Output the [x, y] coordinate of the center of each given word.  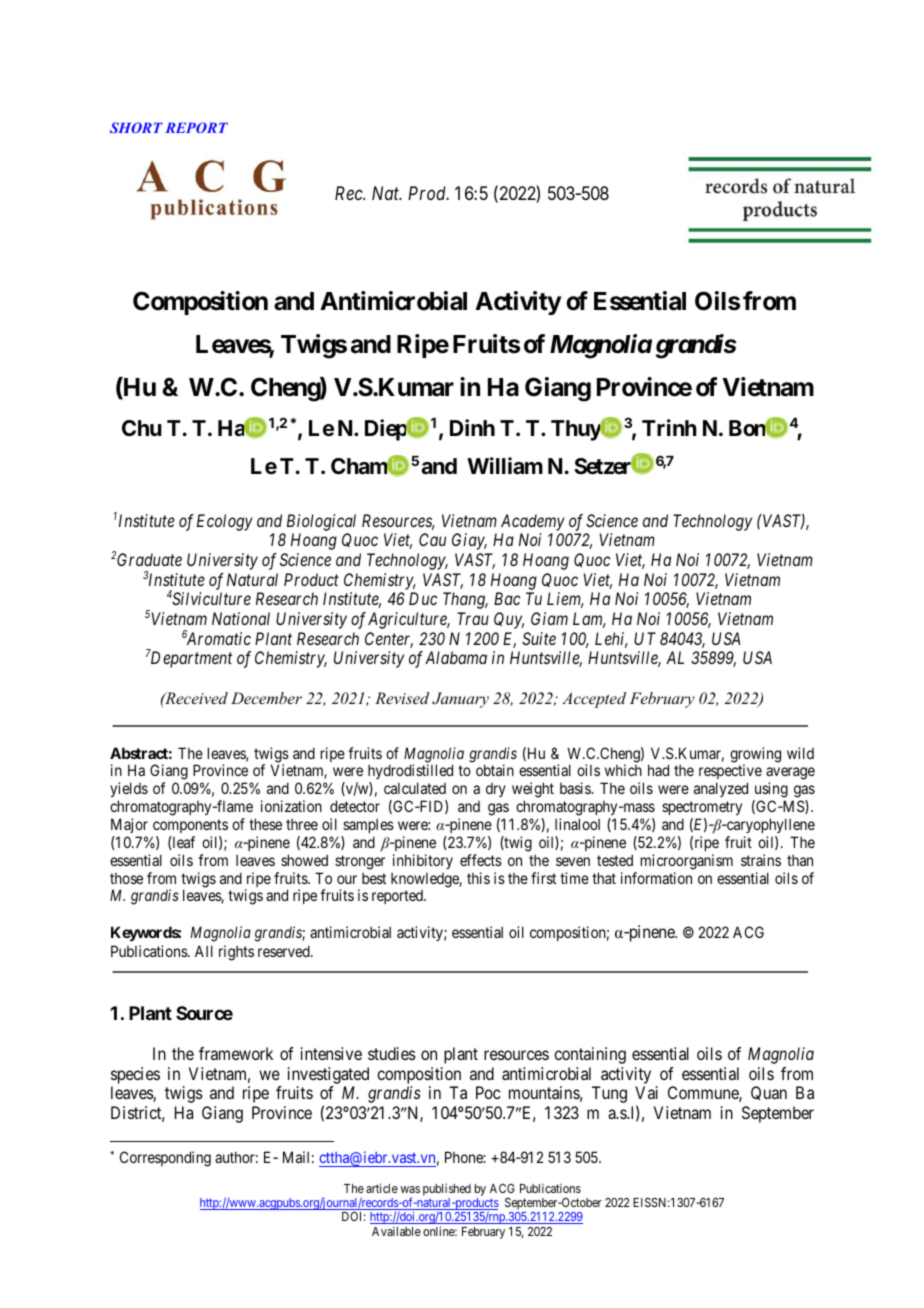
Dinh [472, 427]
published [447, 1190]
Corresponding [165, 1159]
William [505, 466]
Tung [609, 1094]
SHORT [136, 127]
